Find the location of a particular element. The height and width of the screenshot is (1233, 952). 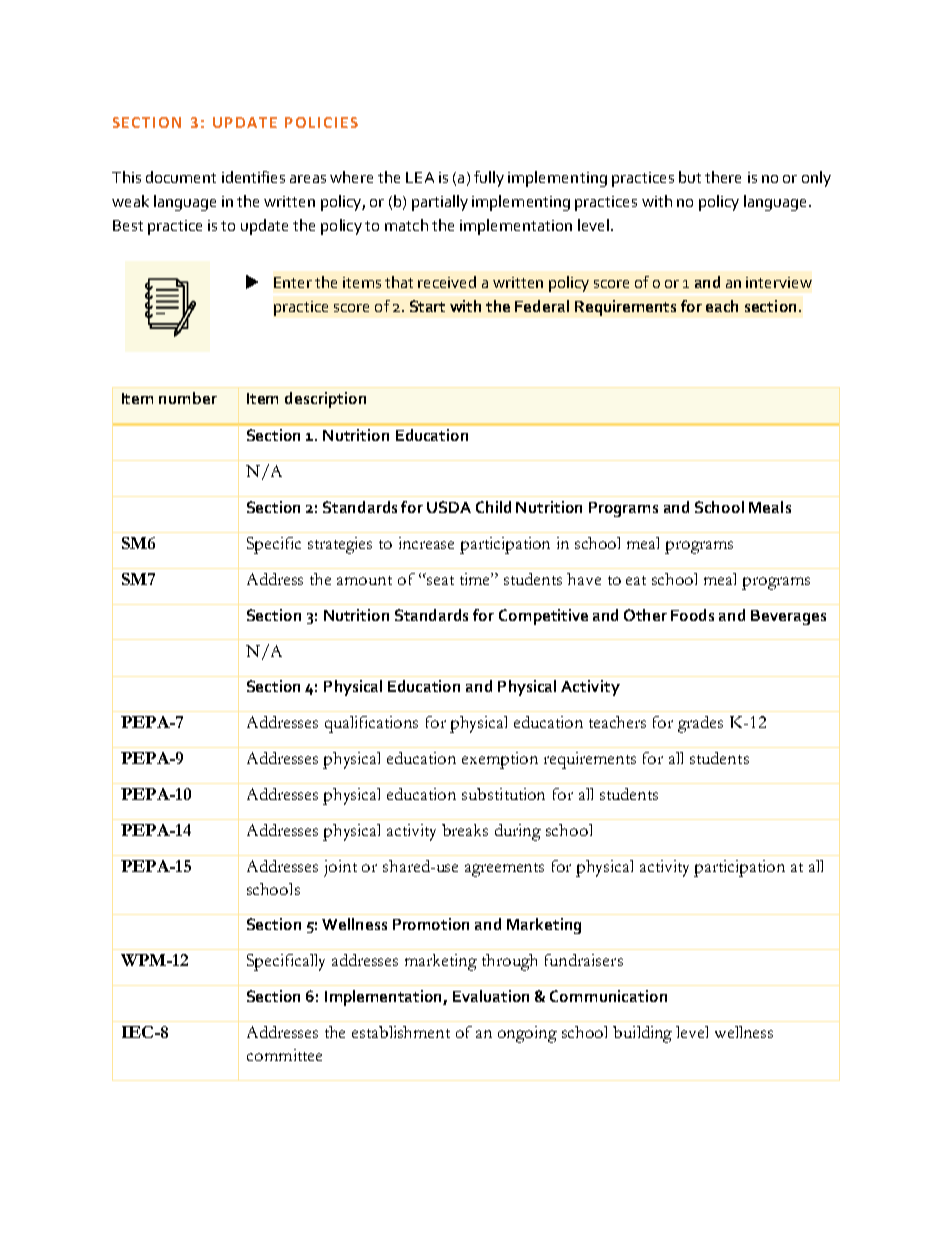

exemption is located at coordinates (500, 760).
